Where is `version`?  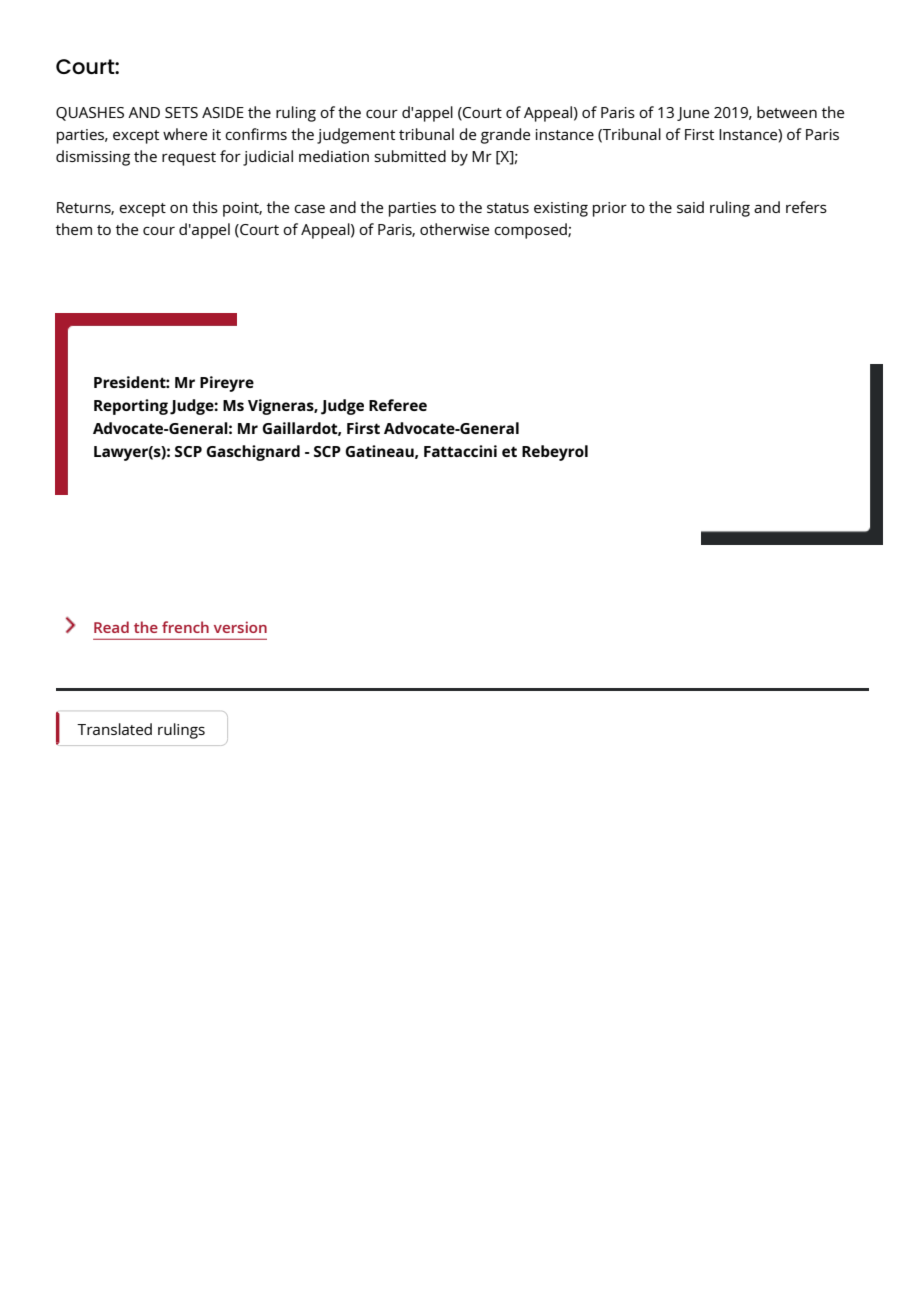
version is located at coordinates (240, 627).
